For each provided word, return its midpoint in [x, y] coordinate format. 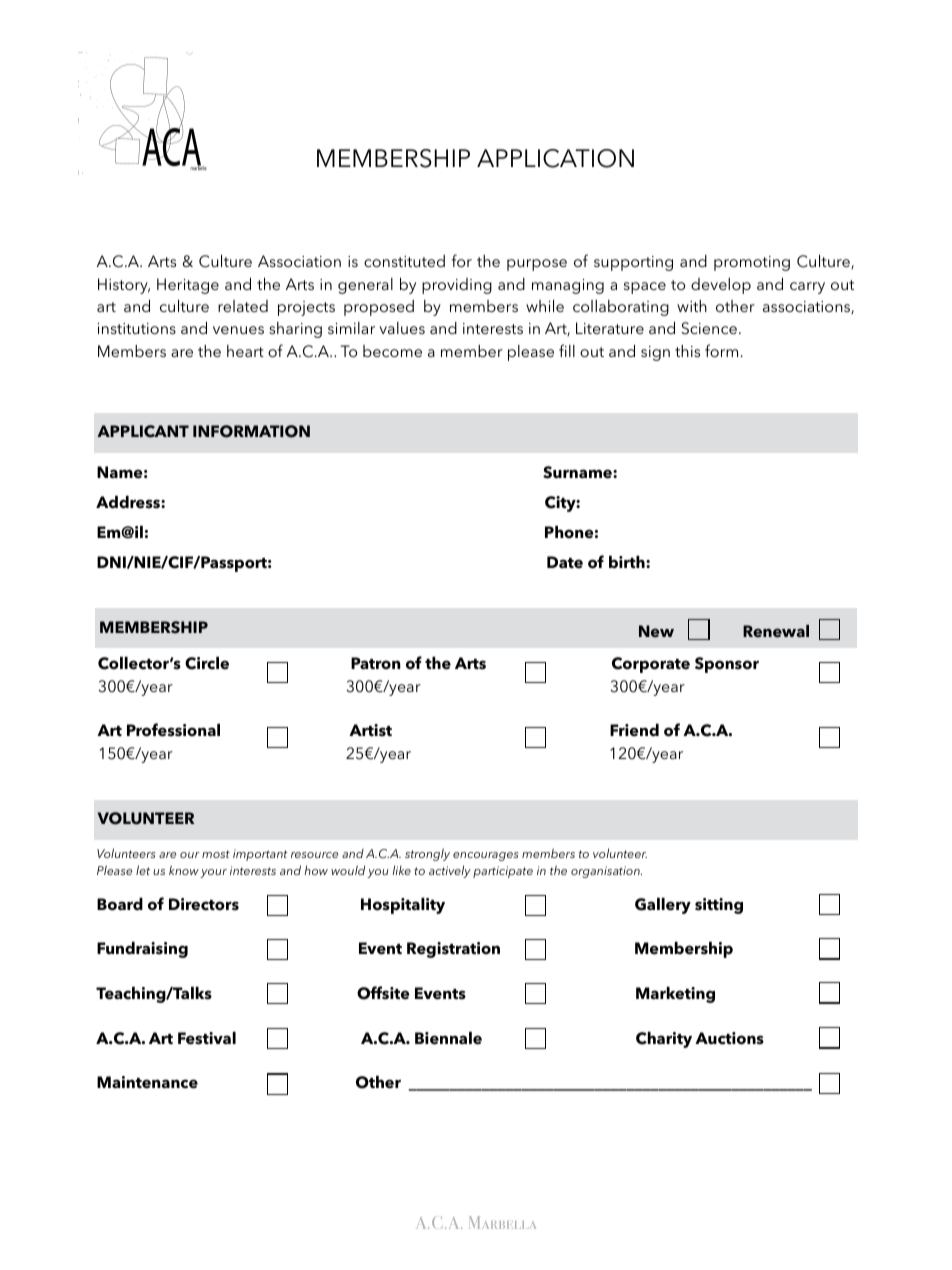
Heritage [188, 286]
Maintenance [147, 1082]
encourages [485, 856]
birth [628, 562]
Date [565, 562]
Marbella [502, 1222]
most [216, 854]
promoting [752, 263]
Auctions [729, 1038]
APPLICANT [143, 431]
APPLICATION [555, 158]
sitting [719, 906]
